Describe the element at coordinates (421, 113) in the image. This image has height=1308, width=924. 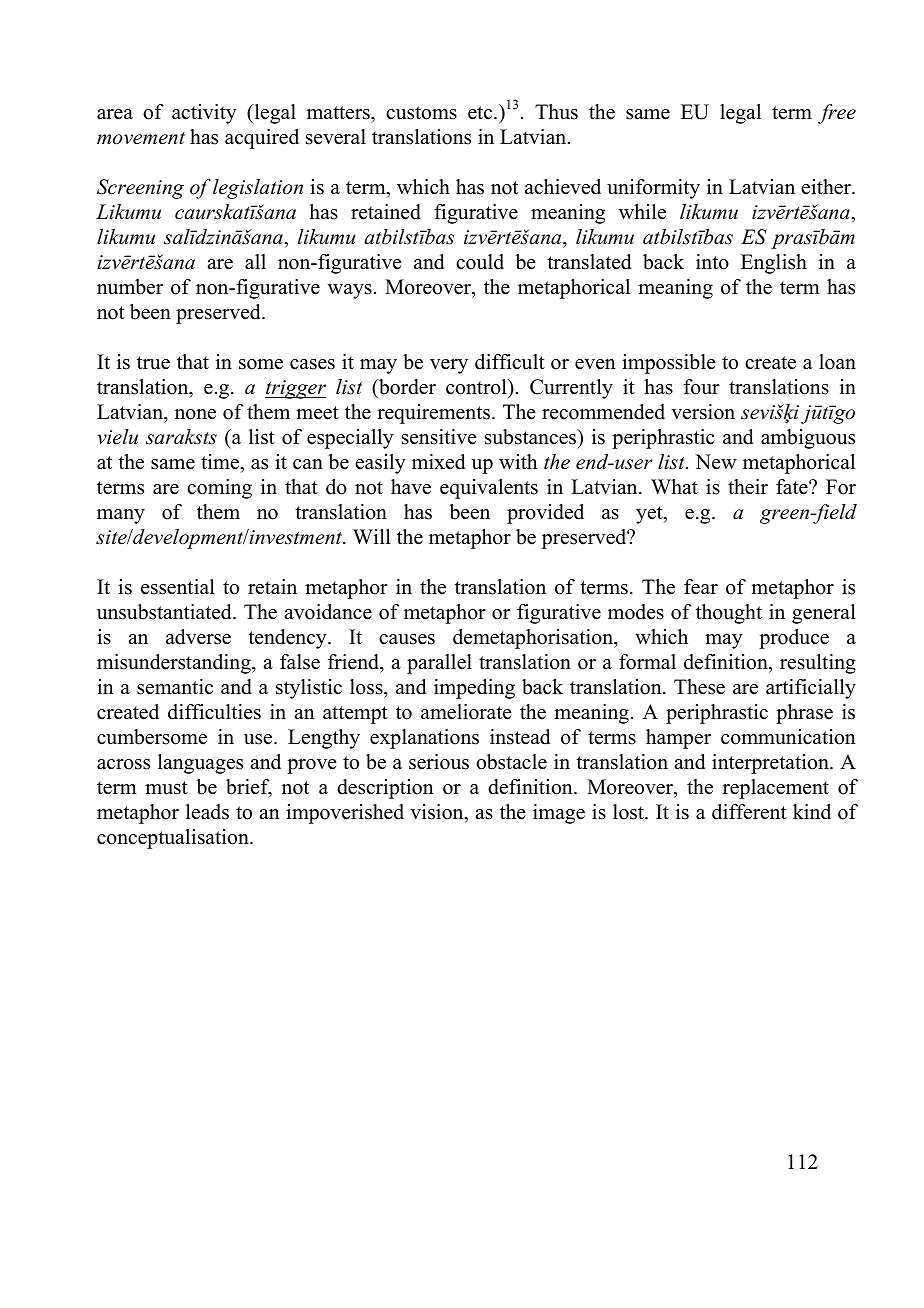
I see `customs` at that location.
